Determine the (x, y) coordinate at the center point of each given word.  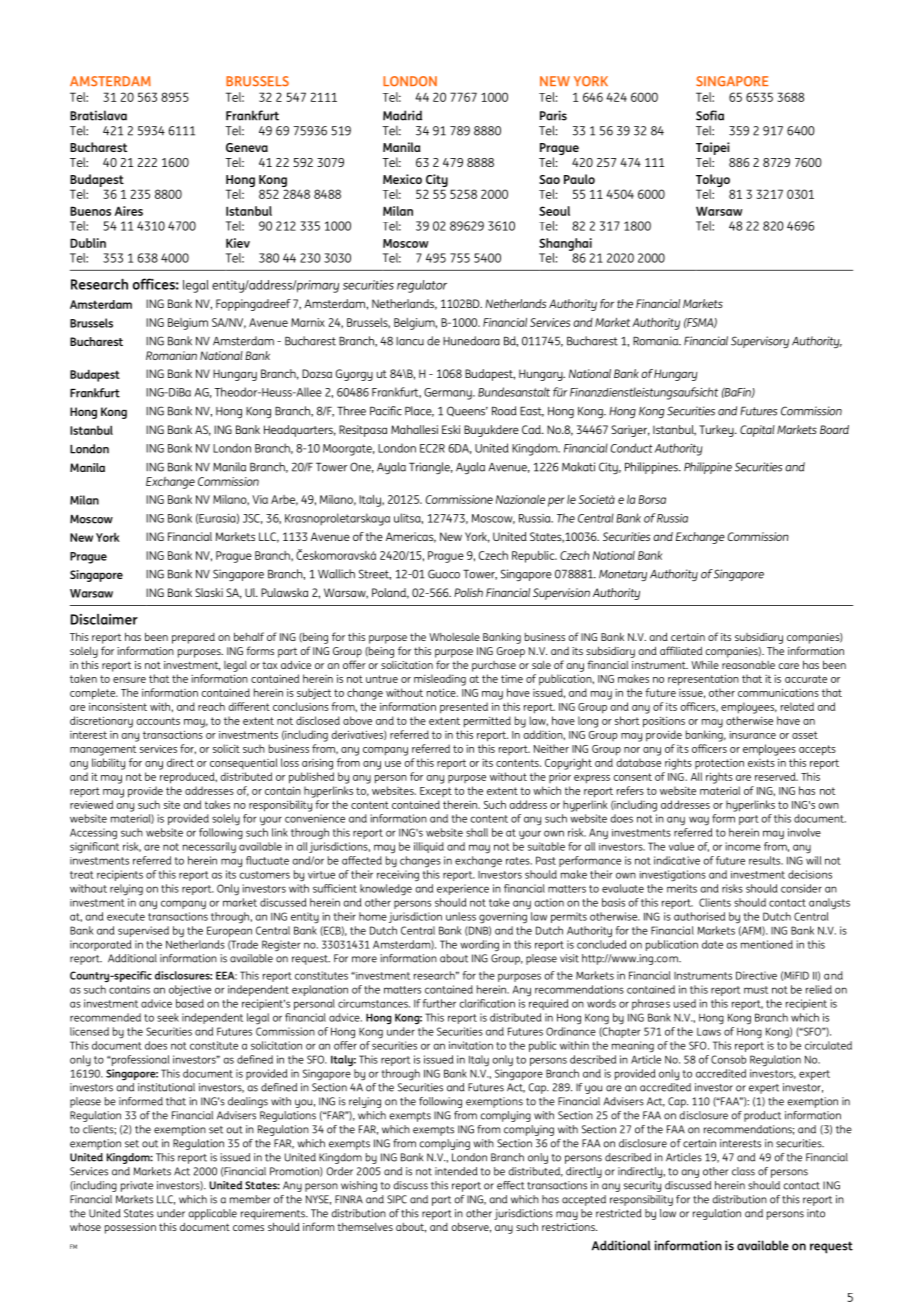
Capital (757, 431)
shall (477, 832)
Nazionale (520, 499)
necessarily (209, 847)
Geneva (247, 147)
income (743, 846)
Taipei (713, 150)
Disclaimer (104, 619)
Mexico (402, 179)
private (137, 1186)
